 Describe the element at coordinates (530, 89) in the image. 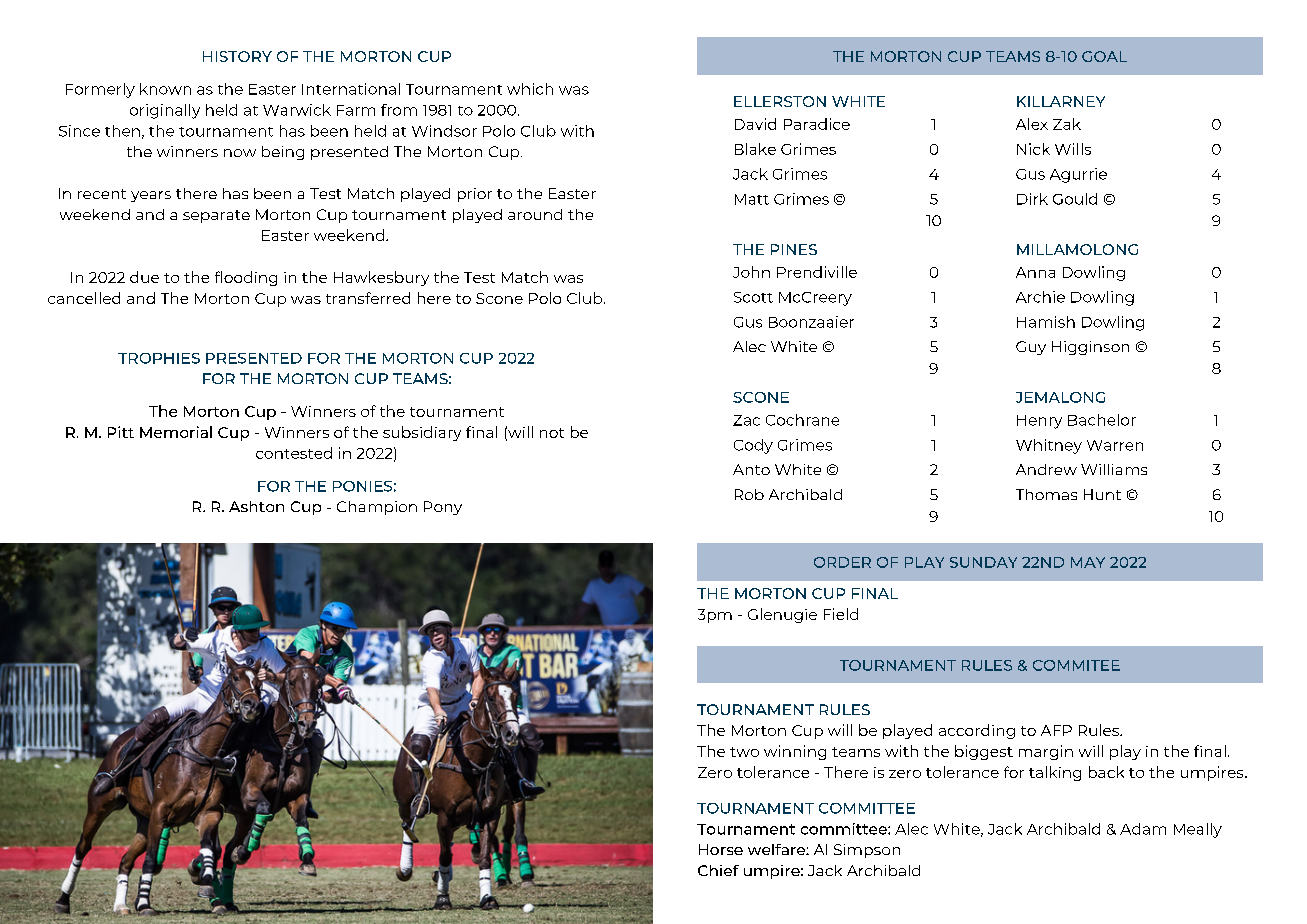

I see `which` at that location.
